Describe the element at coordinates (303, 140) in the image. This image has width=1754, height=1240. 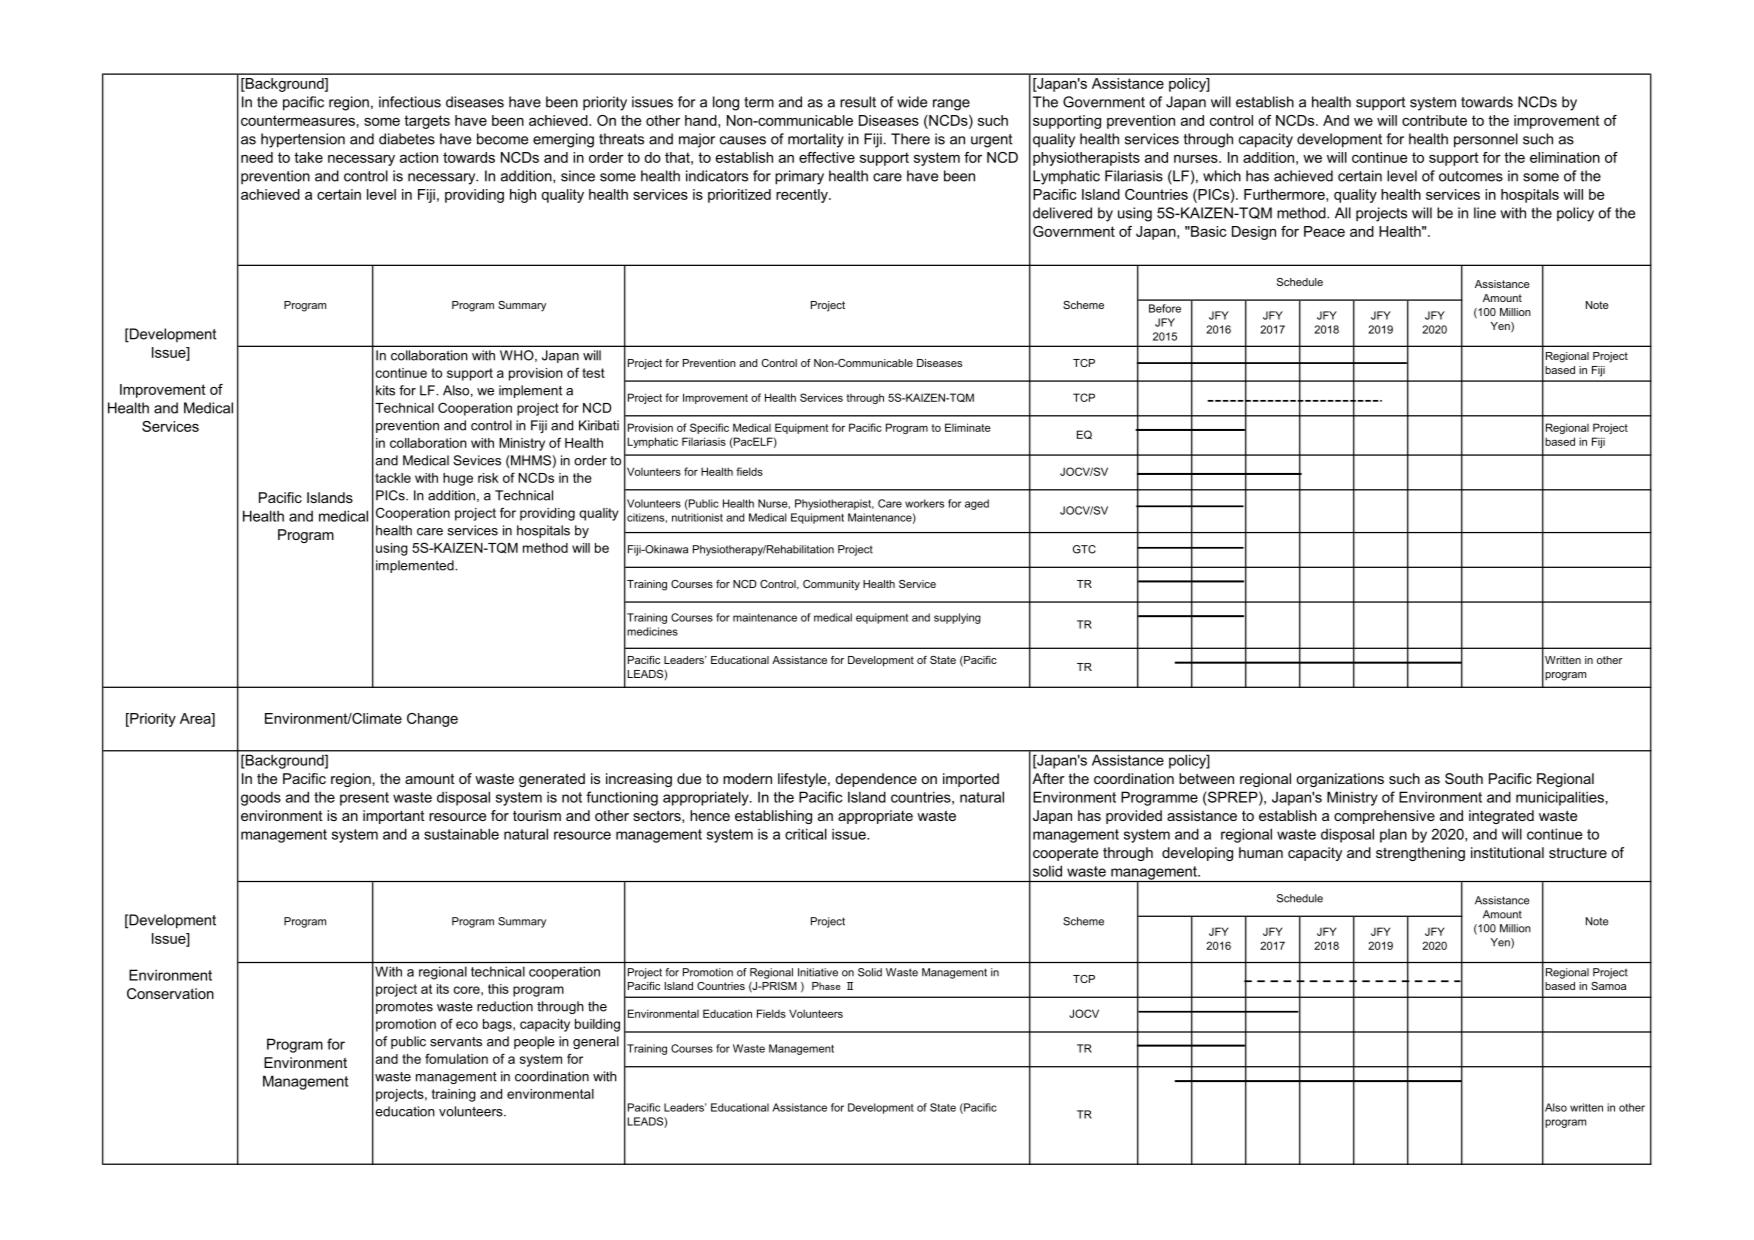
I see `hypertension` at that location.
